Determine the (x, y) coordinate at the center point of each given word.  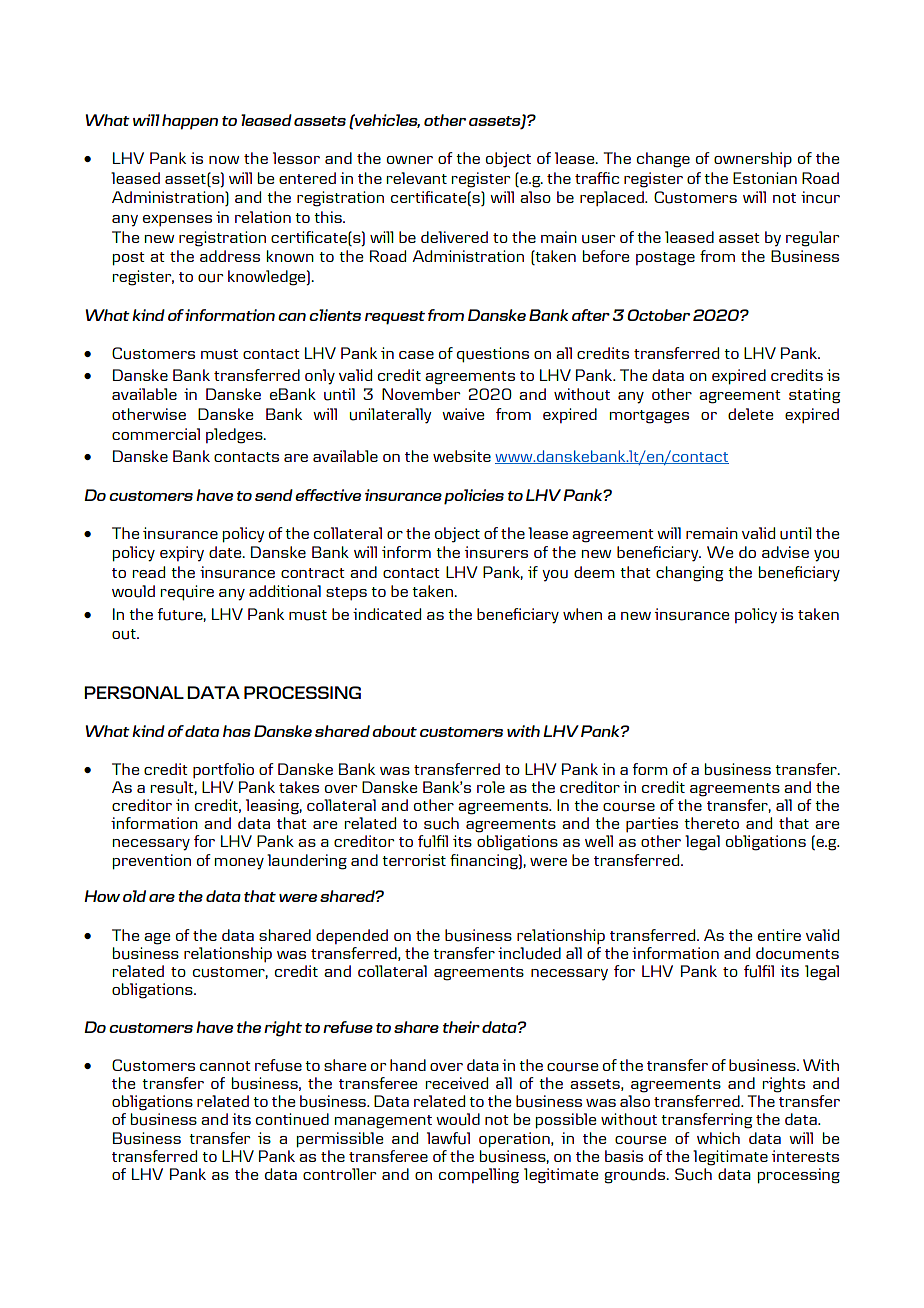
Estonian (765, 178)
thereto (711, 823)
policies (474, 497)
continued (292, 1119)
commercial (156, 434)
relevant (417, 178)
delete (750, 414)
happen (190, 122)
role (491, 787)
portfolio (223, 771)
